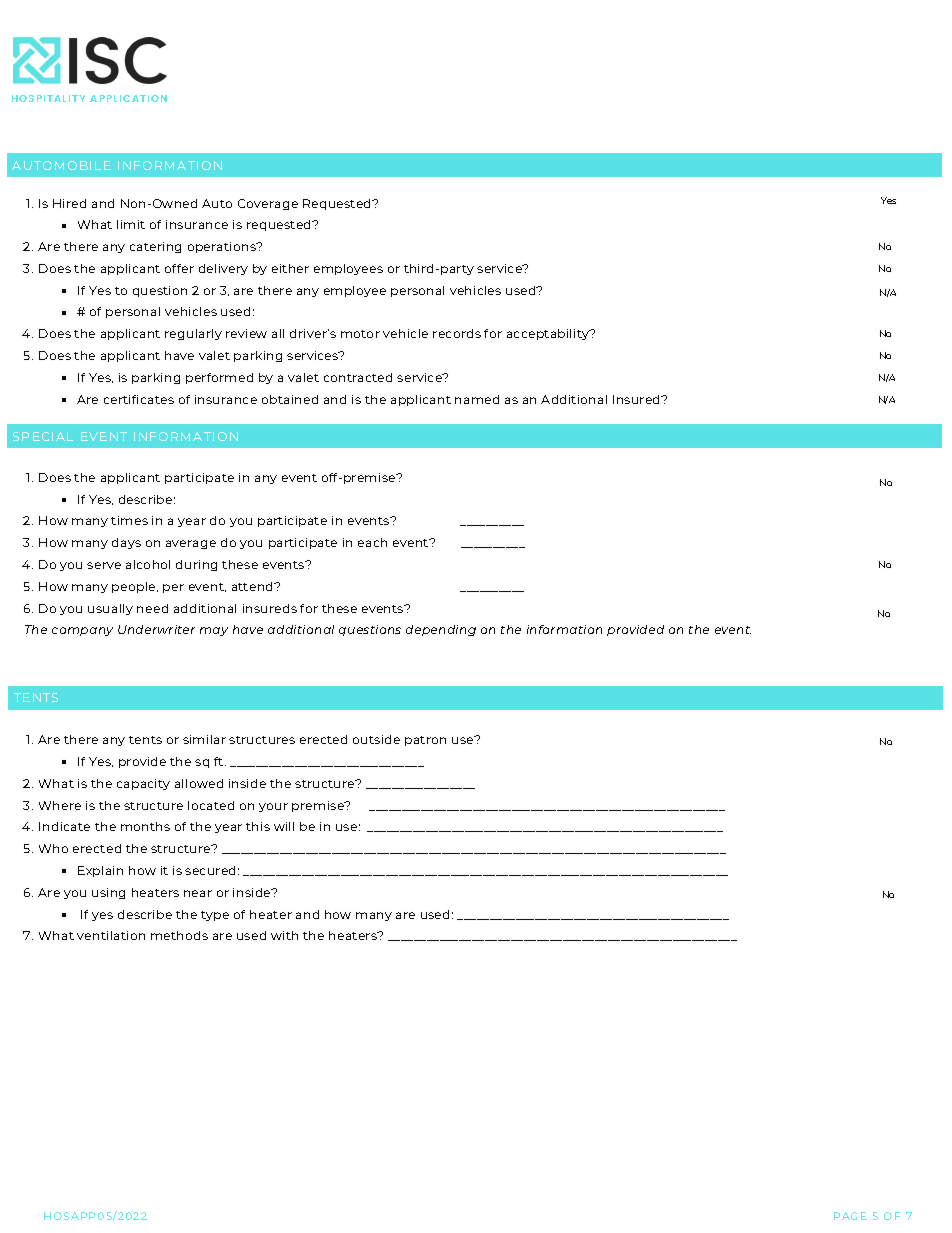 This screenshot has height=1233, width=952. I want to click on patron, so click(425, 741).
